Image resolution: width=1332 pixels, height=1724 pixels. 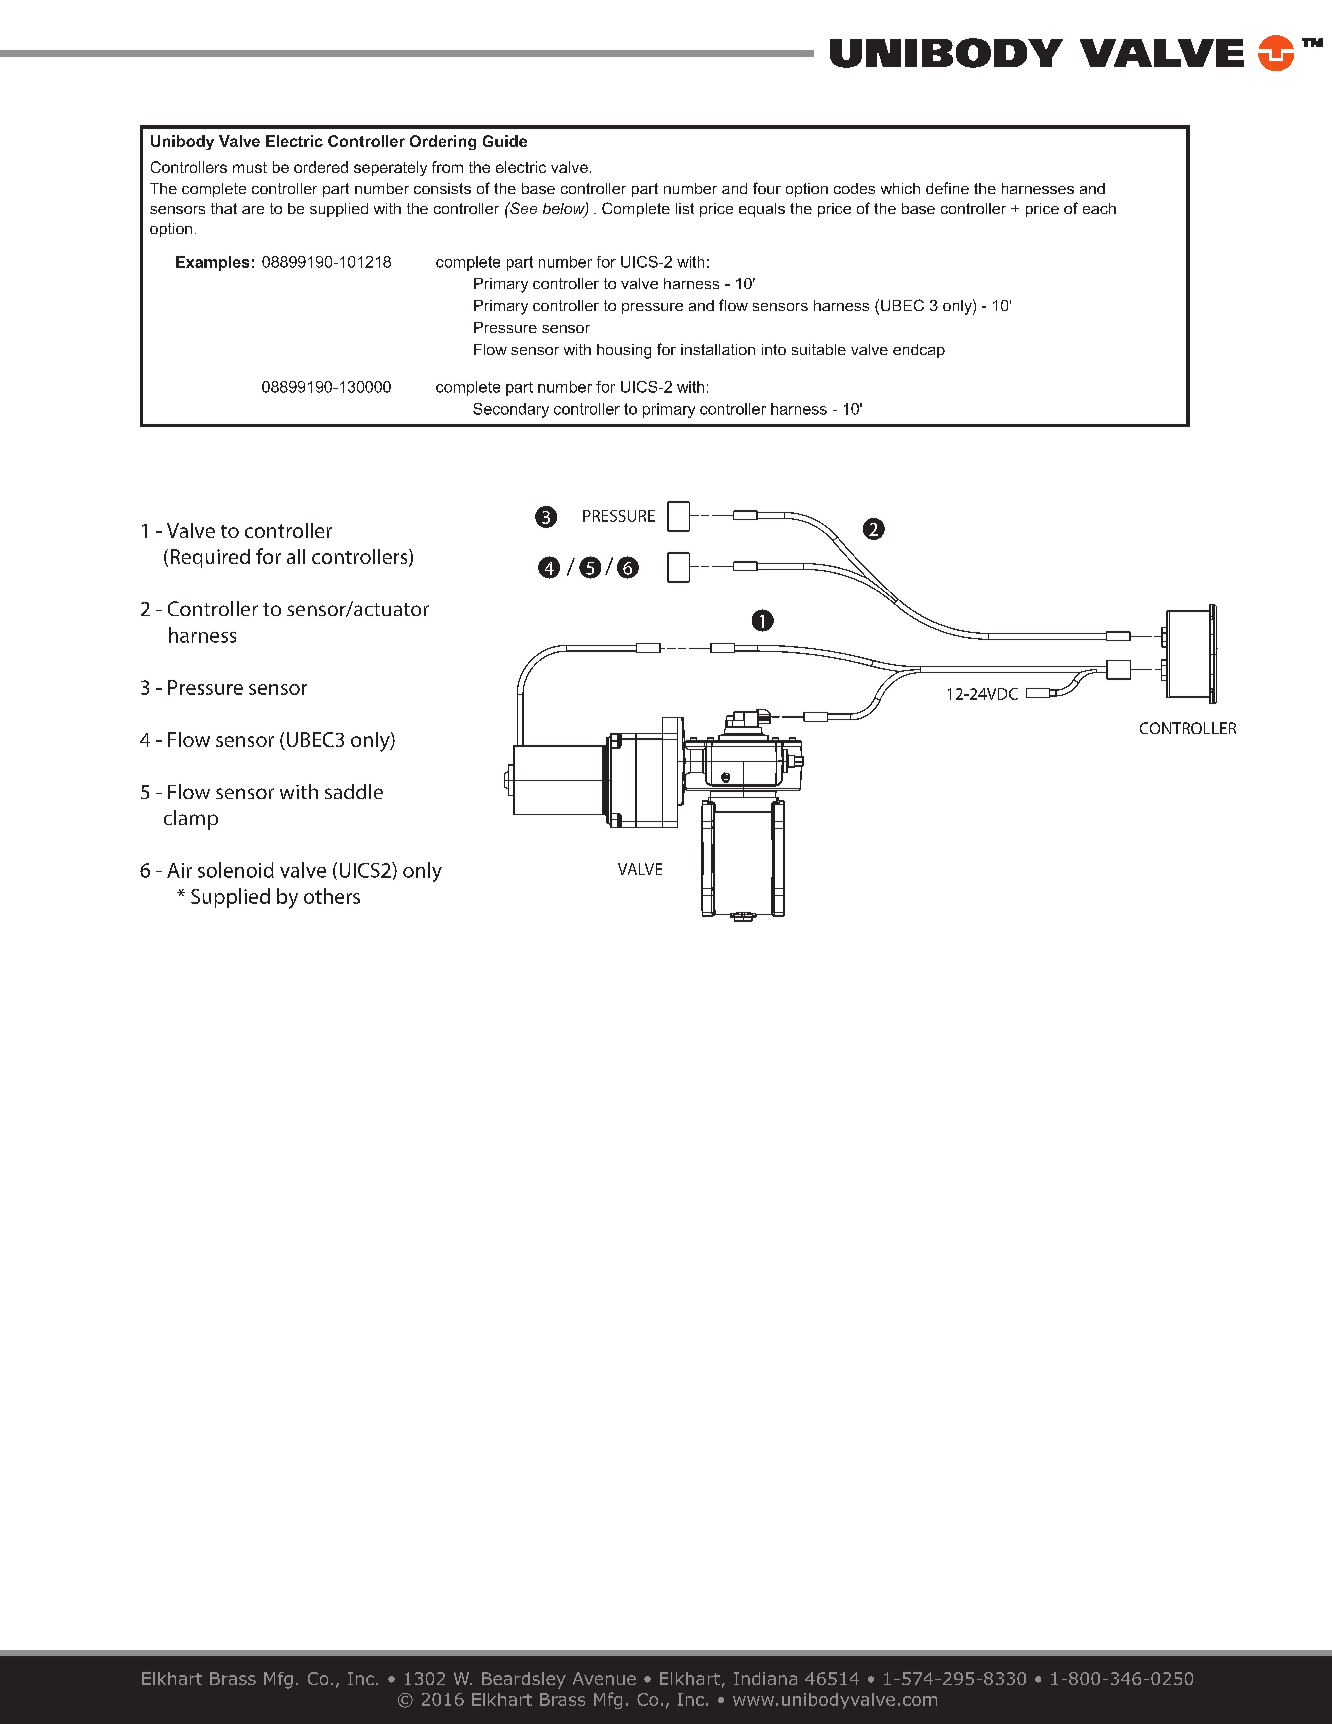 What do you see at coordinates (321, 167) in the screenshot?
I see `ordered` at bounding box center [321, 167].
